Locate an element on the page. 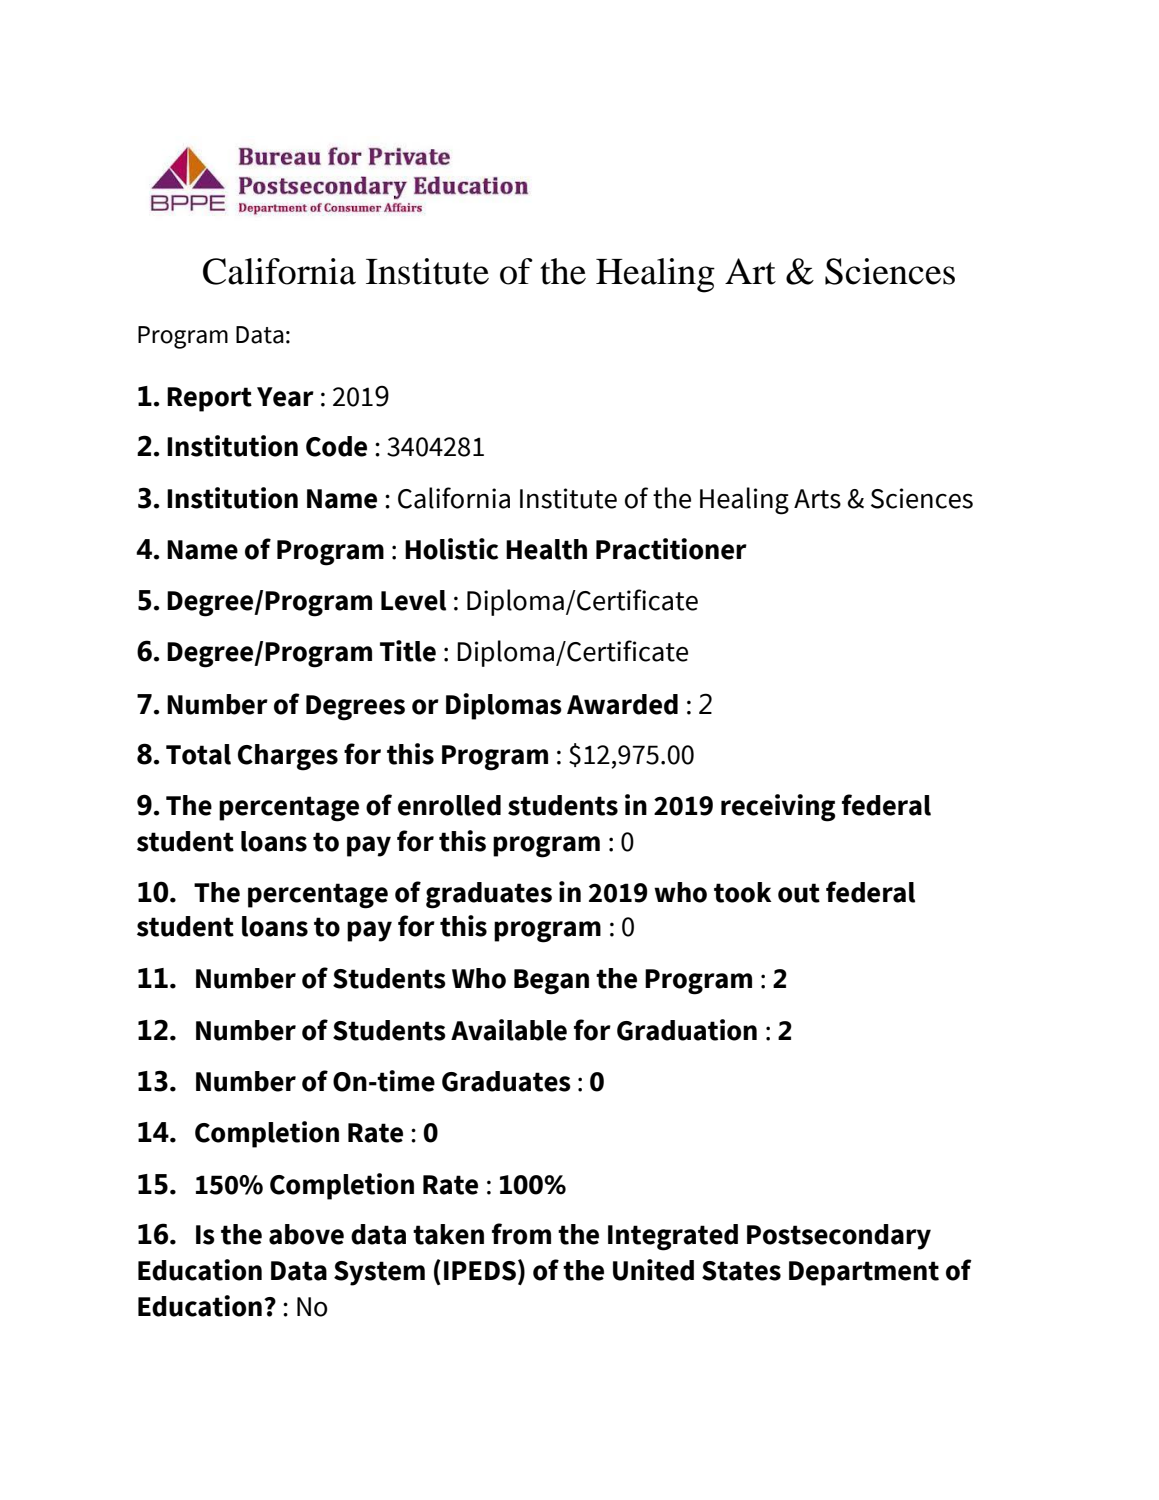 Image resolution: width=1159 pixels, height=1500 pixels. above is located at coordinates (306, 1234).
